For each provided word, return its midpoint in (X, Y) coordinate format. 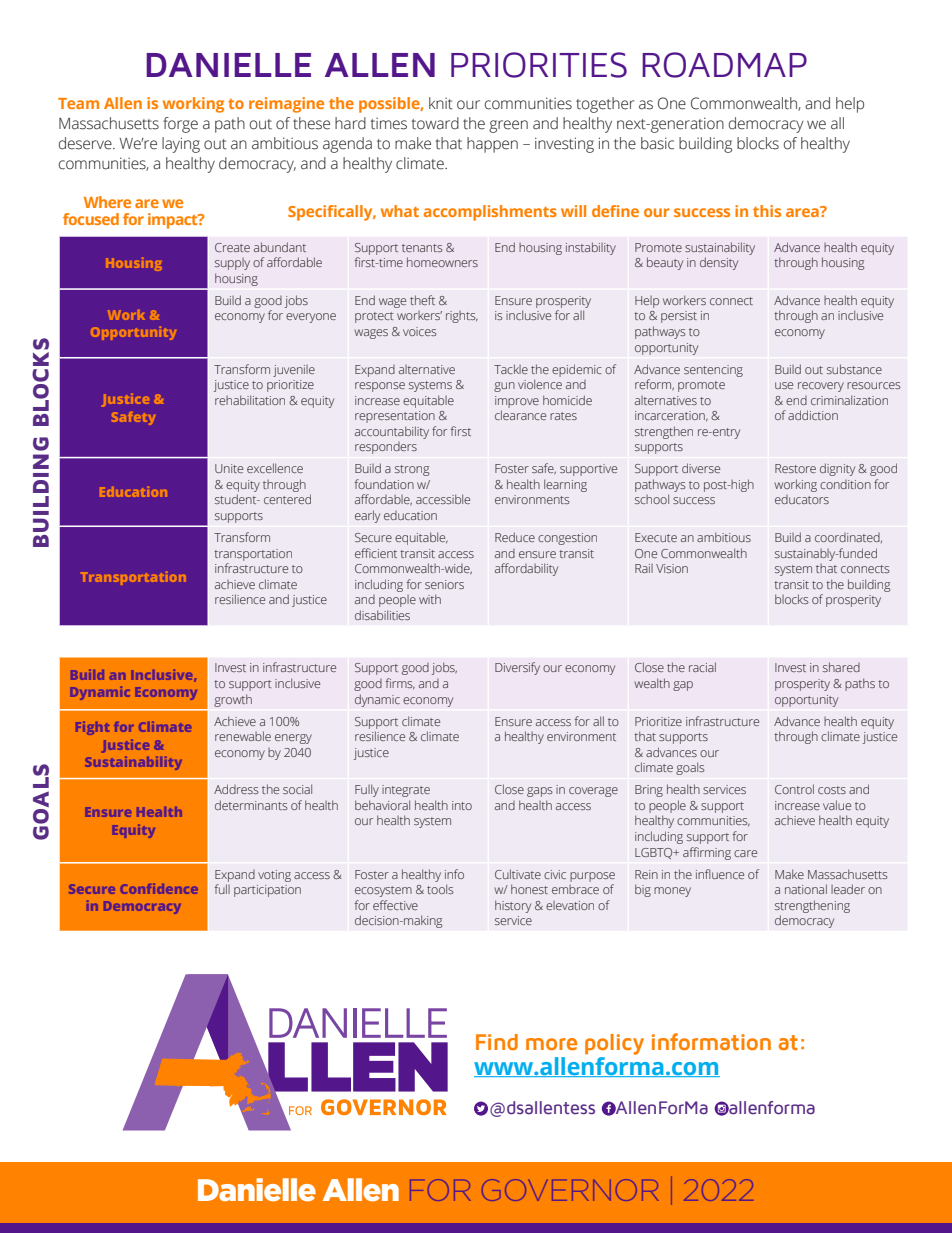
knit (441, 103)
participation (267, 891)
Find (497, 1042)
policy (614, 1044)
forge (180, 125)
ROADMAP (724, 65)
